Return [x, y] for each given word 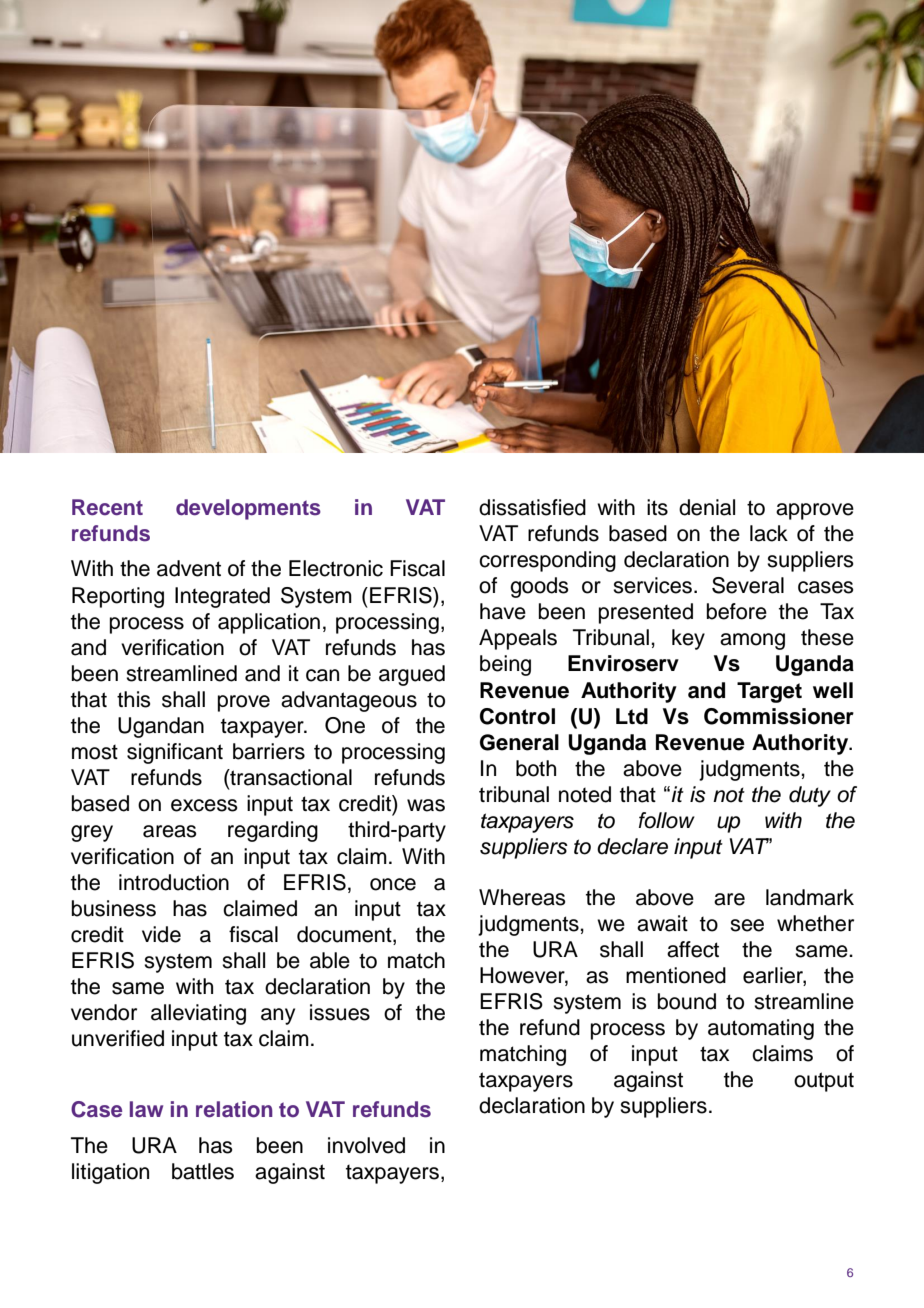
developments [248, 509]
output [824, 1082]
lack [769, 533]
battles [203, 1171]
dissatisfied [532, 507]
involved [366, 1145]
